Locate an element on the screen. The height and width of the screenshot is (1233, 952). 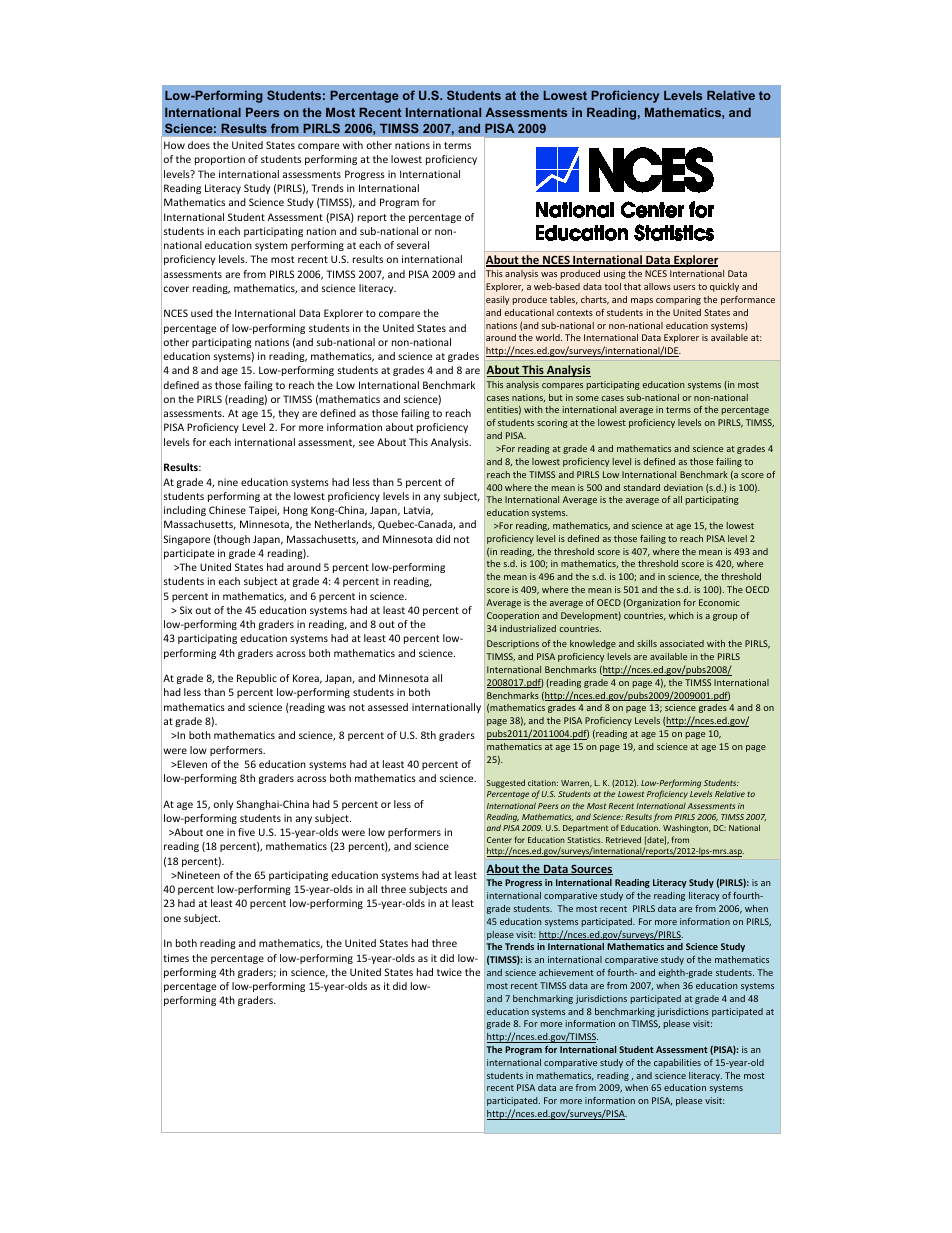
users is located at coordinates (684, 287).
